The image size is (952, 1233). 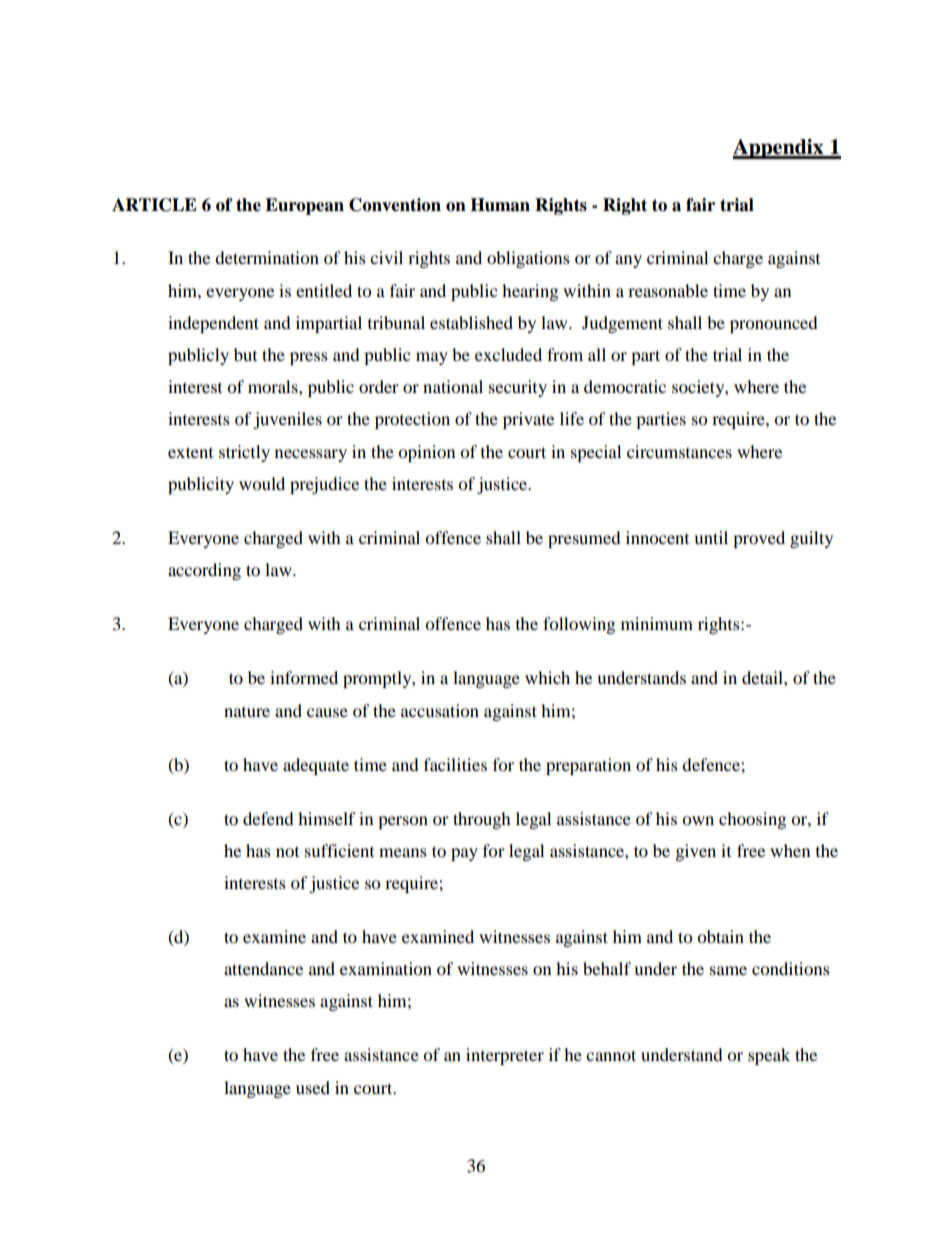 I want to click on choosing, so click(x=752, y=820).
